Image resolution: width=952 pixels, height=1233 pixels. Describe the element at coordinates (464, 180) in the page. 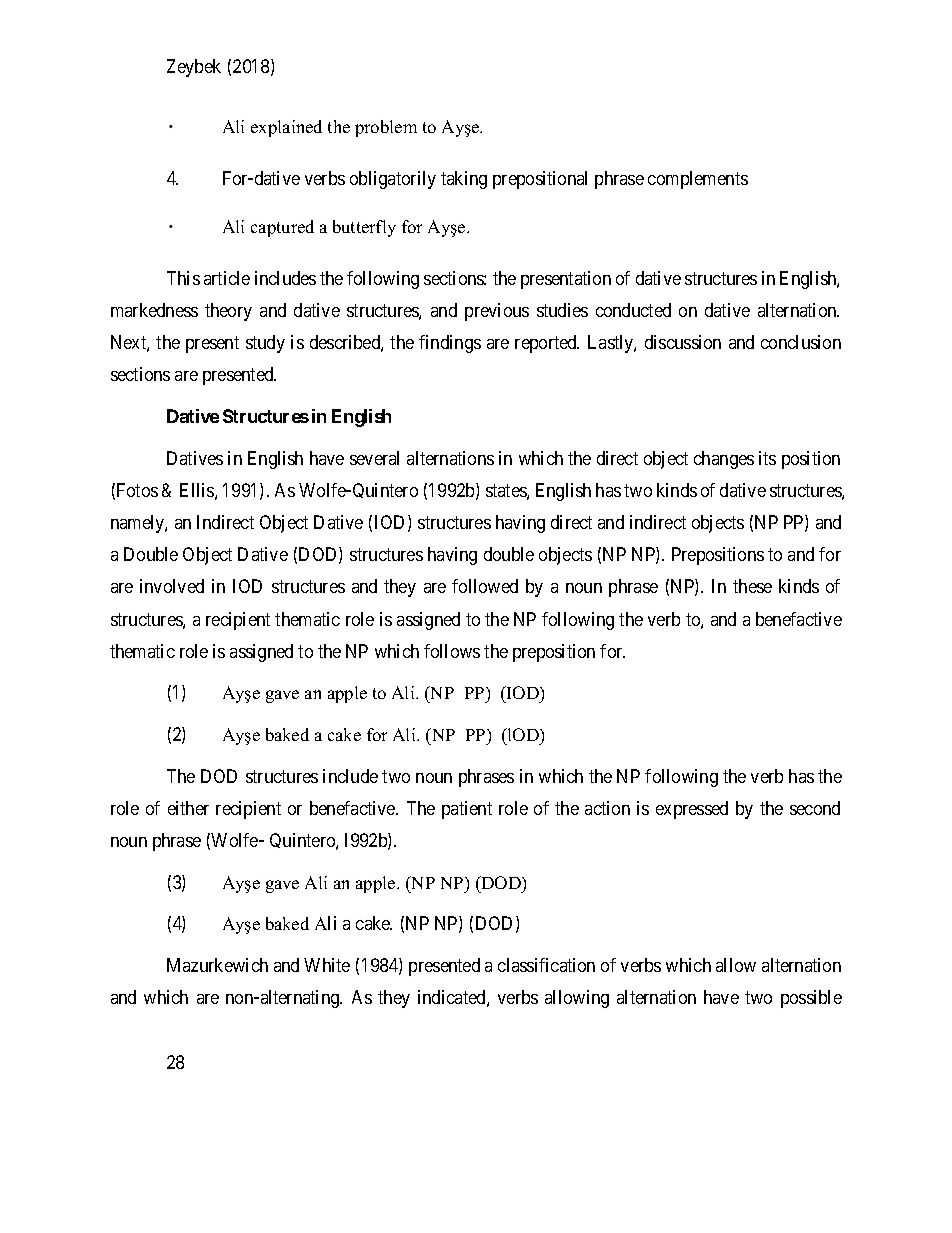

I see `taking` at that location.
